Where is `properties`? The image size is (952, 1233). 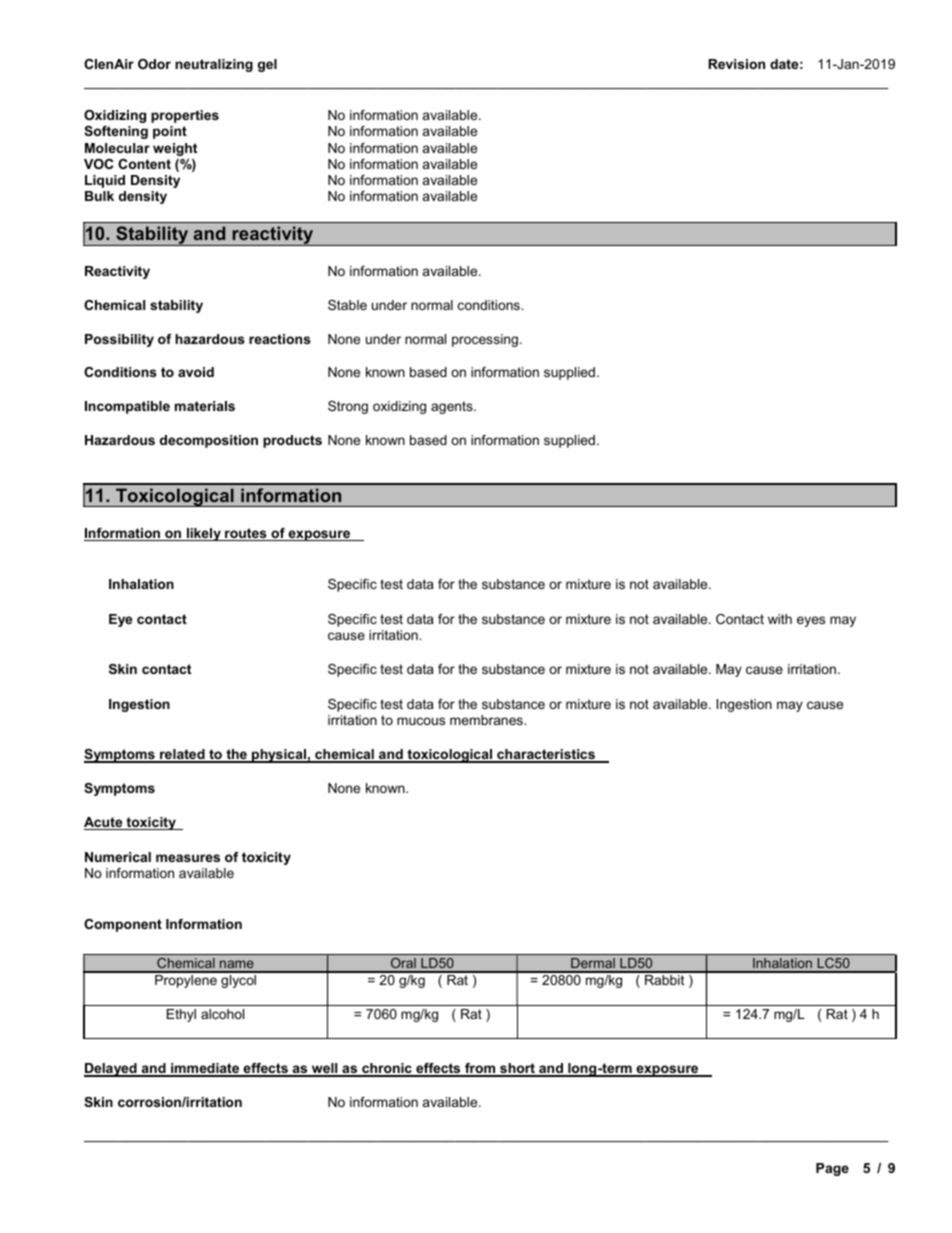
properties is located at coordinates (185, 116).
